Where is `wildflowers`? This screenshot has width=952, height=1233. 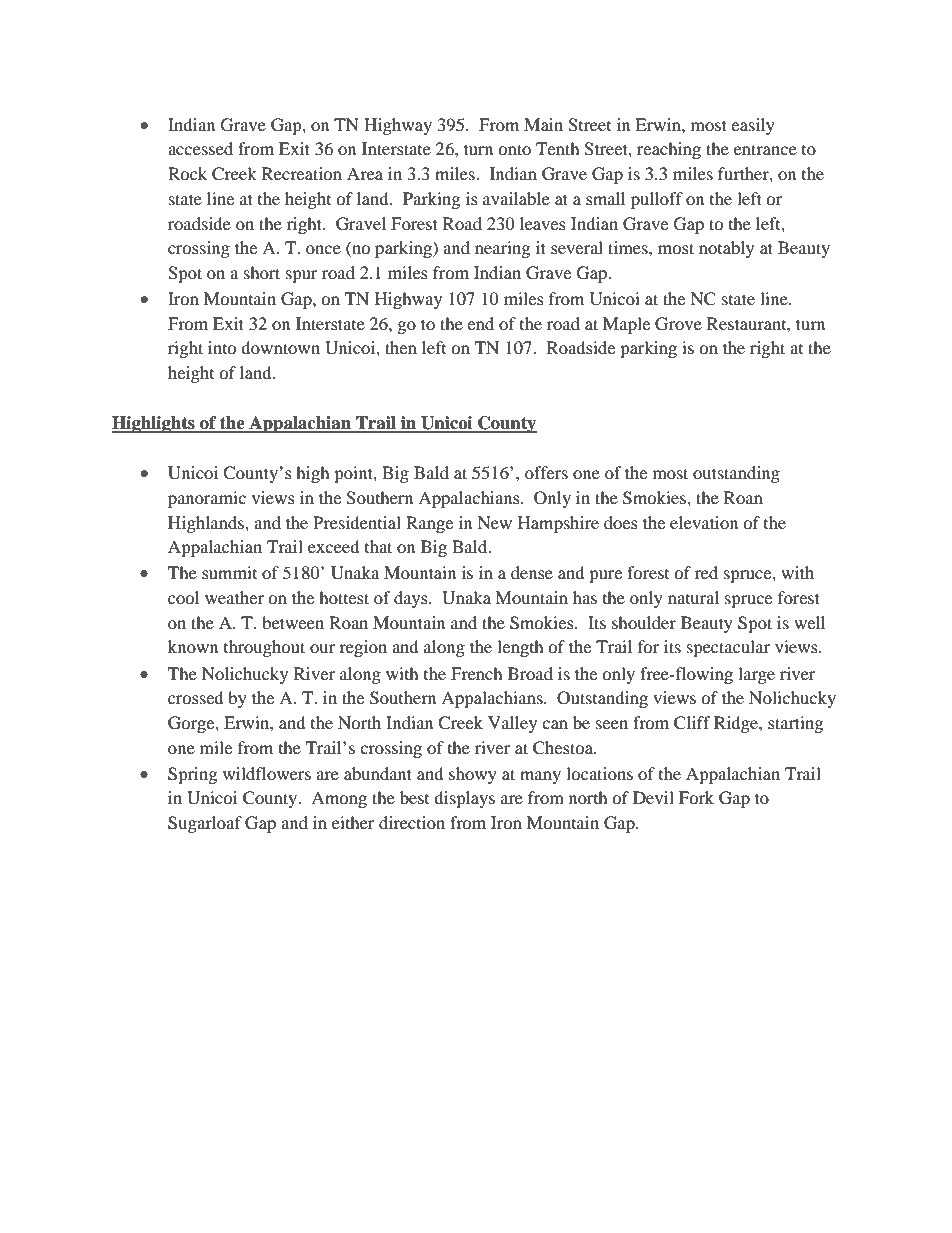 wildflowers is located at coordinates (267, 773).
